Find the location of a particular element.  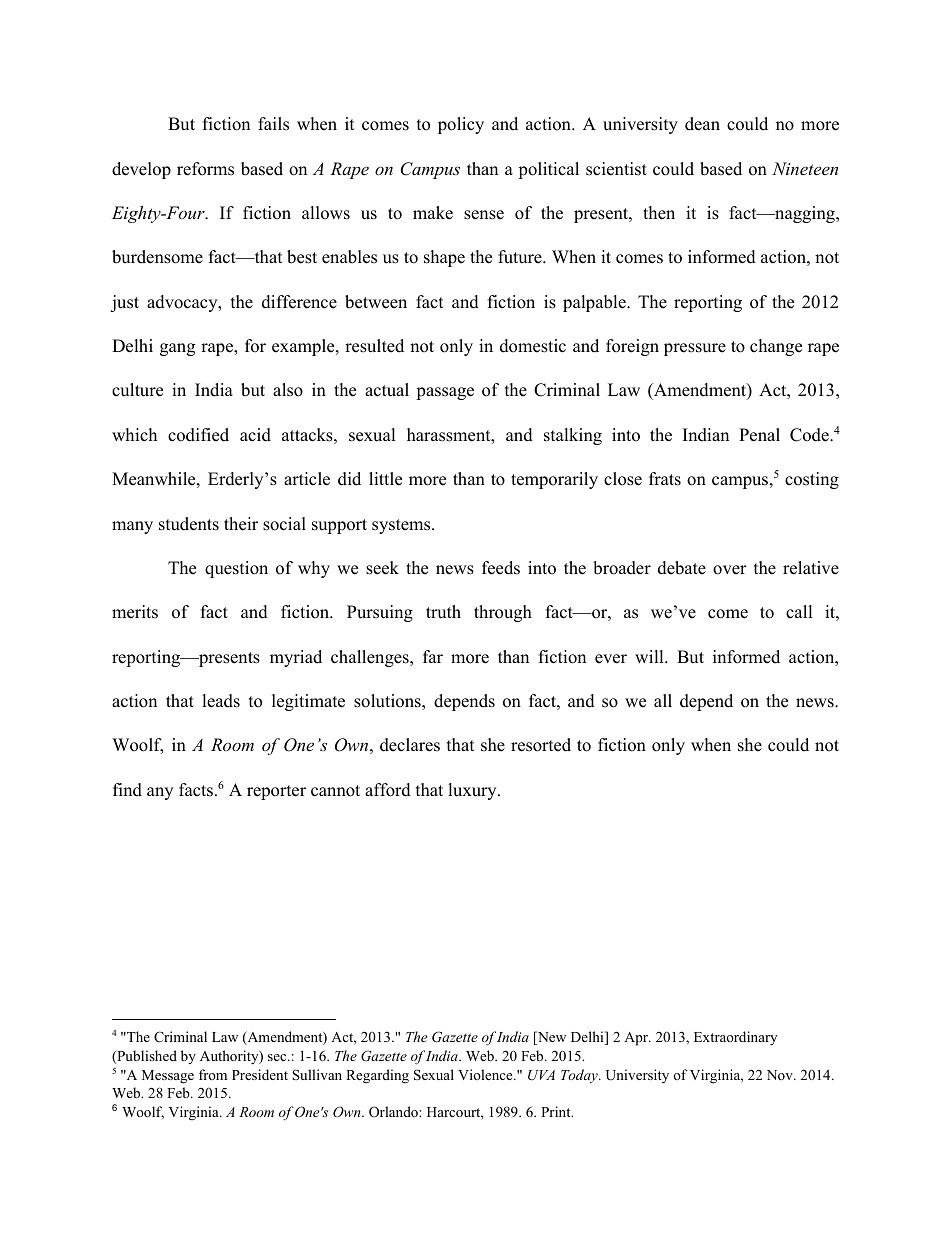

Violence is located at coordinates (486, 1074).
